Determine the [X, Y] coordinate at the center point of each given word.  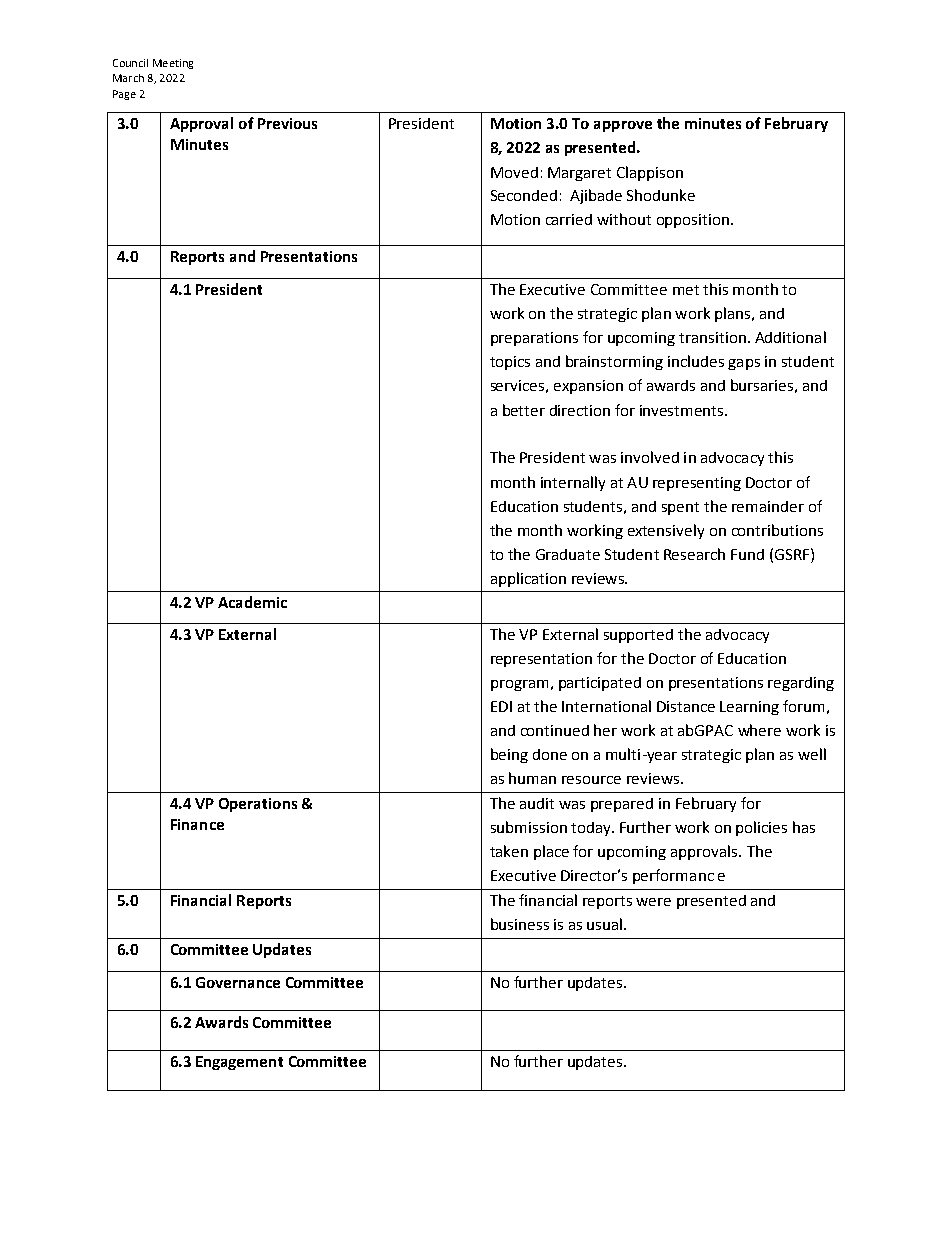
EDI [501, 706]
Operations [258, 805]
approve [623, 126]
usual [604, 924]
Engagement [239, 1063]
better [524, 410]
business [520, 924]
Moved [514, 172]
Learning [749, 708]
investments [683, 410]
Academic [252, 602]
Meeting [173, 64]
